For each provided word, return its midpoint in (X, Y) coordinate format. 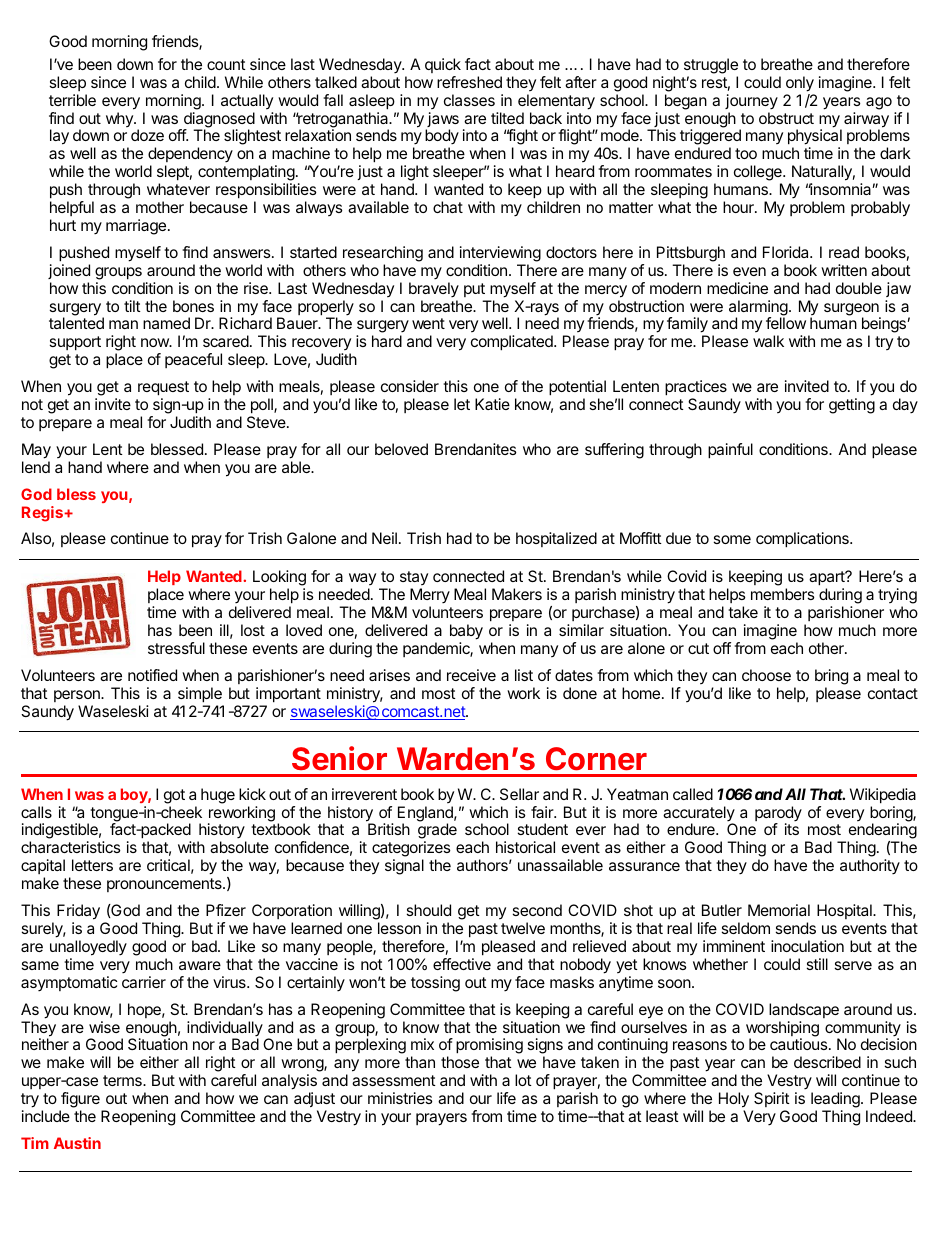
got (174, 796)
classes (469, 100)
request (163, 388)
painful (730, 451)
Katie (492, 404)
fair (543, 812)
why (120, 119)
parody (778, 815)
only (800, 84)
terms (123, 1080)
